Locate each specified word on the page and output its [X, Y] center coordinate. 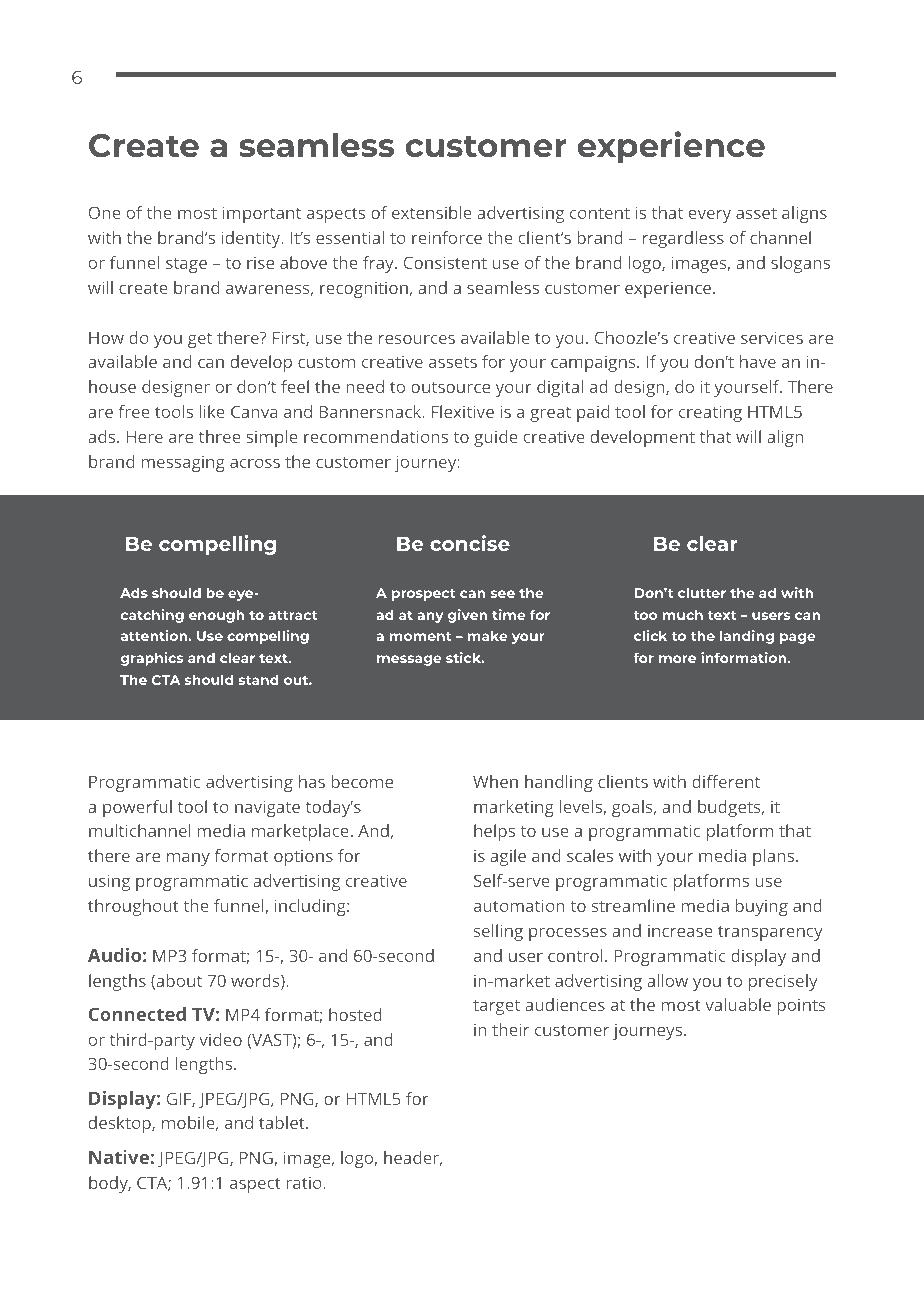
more [677, 659]
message [409, 660]
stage [186, 265]
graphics [152, 659]
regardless [683, 239]
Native [119, 1157]
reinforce [447, 237]
